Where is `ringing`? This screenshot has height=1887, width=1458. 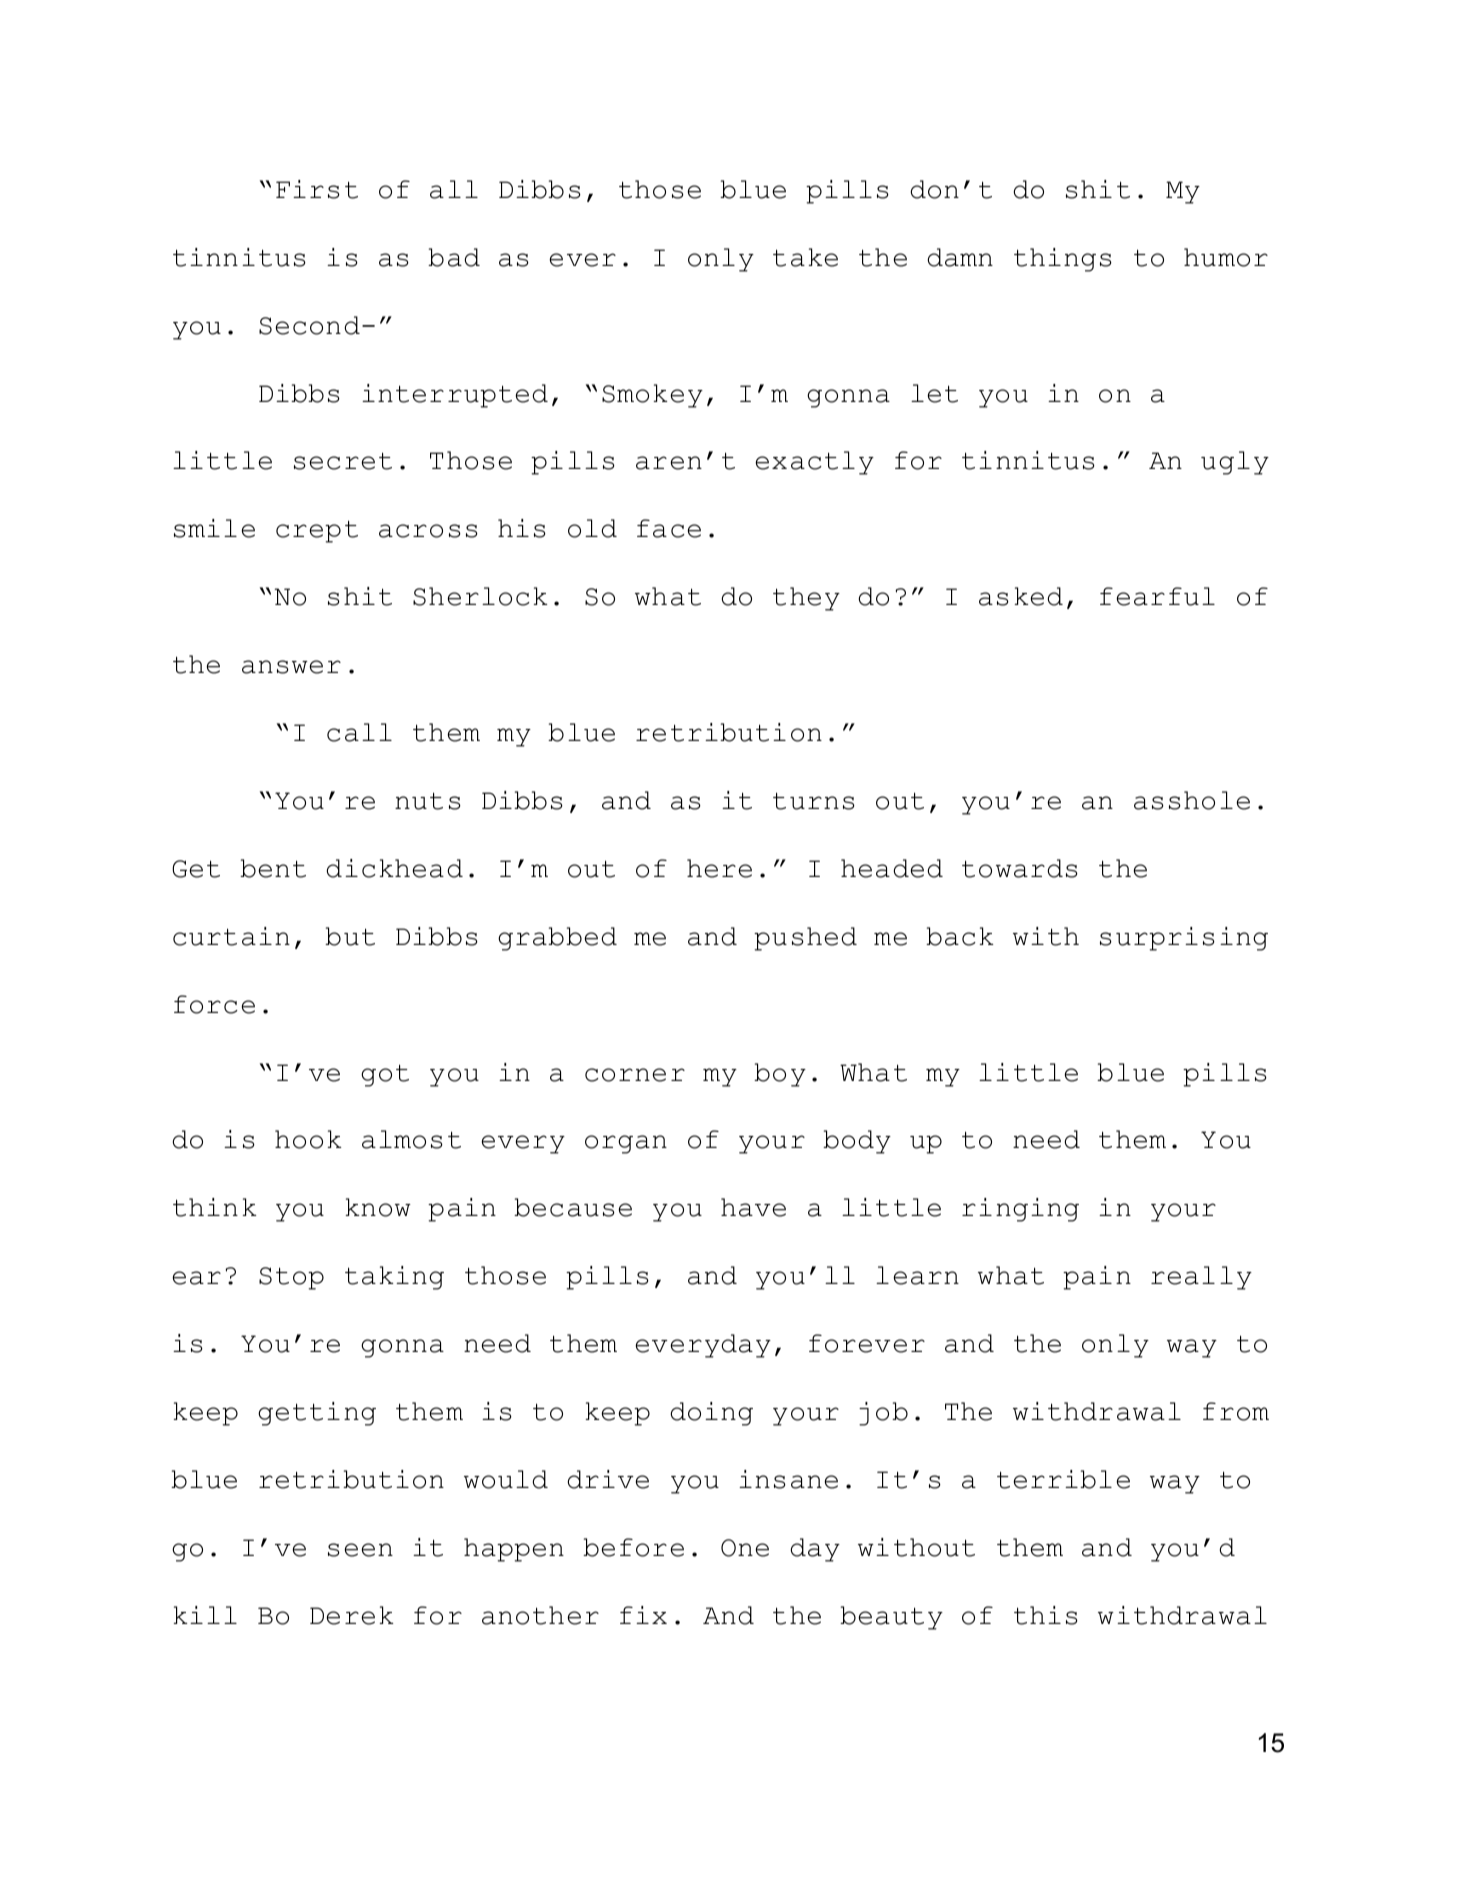 ringing is located at coordinates (1020, 1210).
